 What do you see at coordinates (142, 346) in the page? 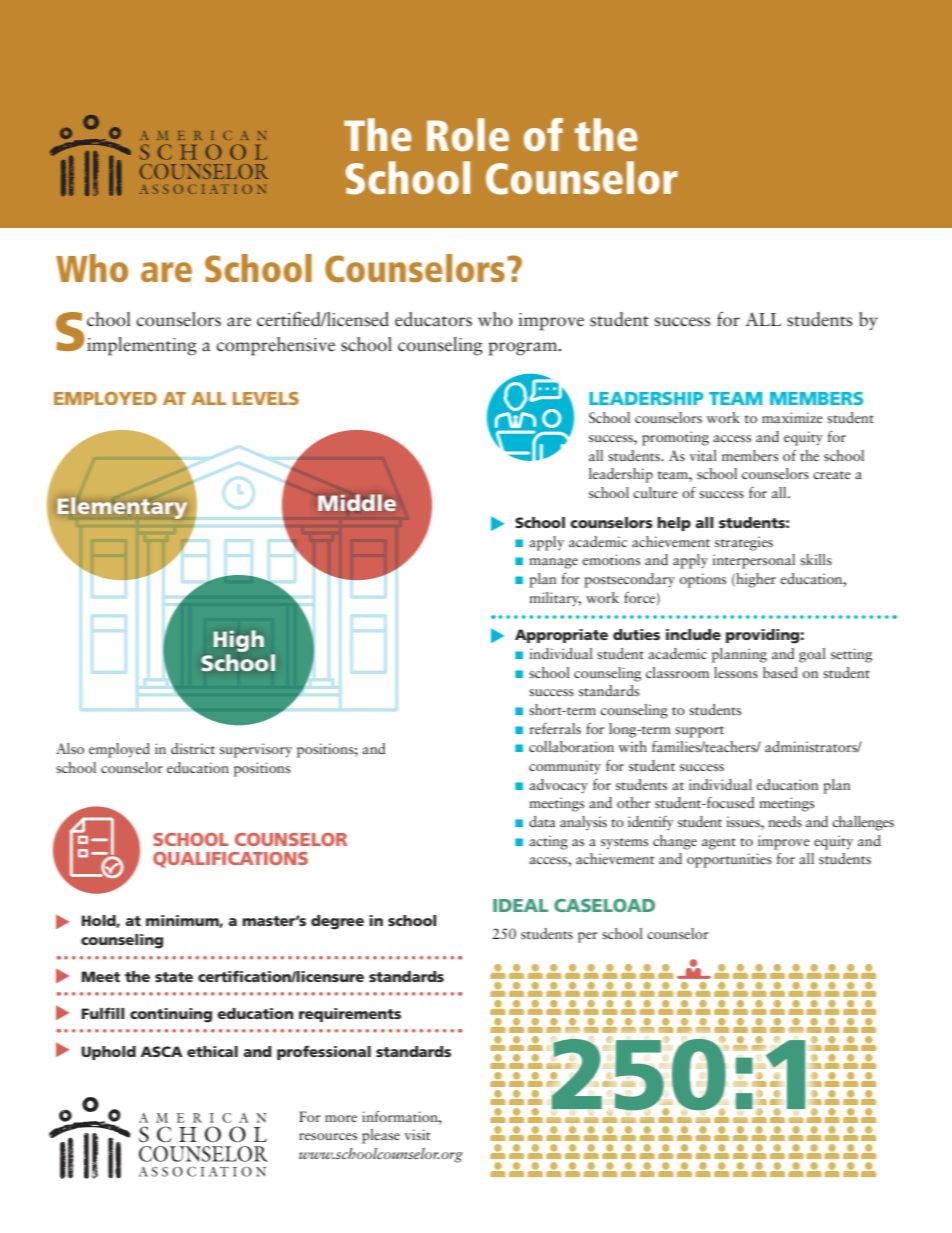
I see `implementing` at bounding box center [142, 346].
